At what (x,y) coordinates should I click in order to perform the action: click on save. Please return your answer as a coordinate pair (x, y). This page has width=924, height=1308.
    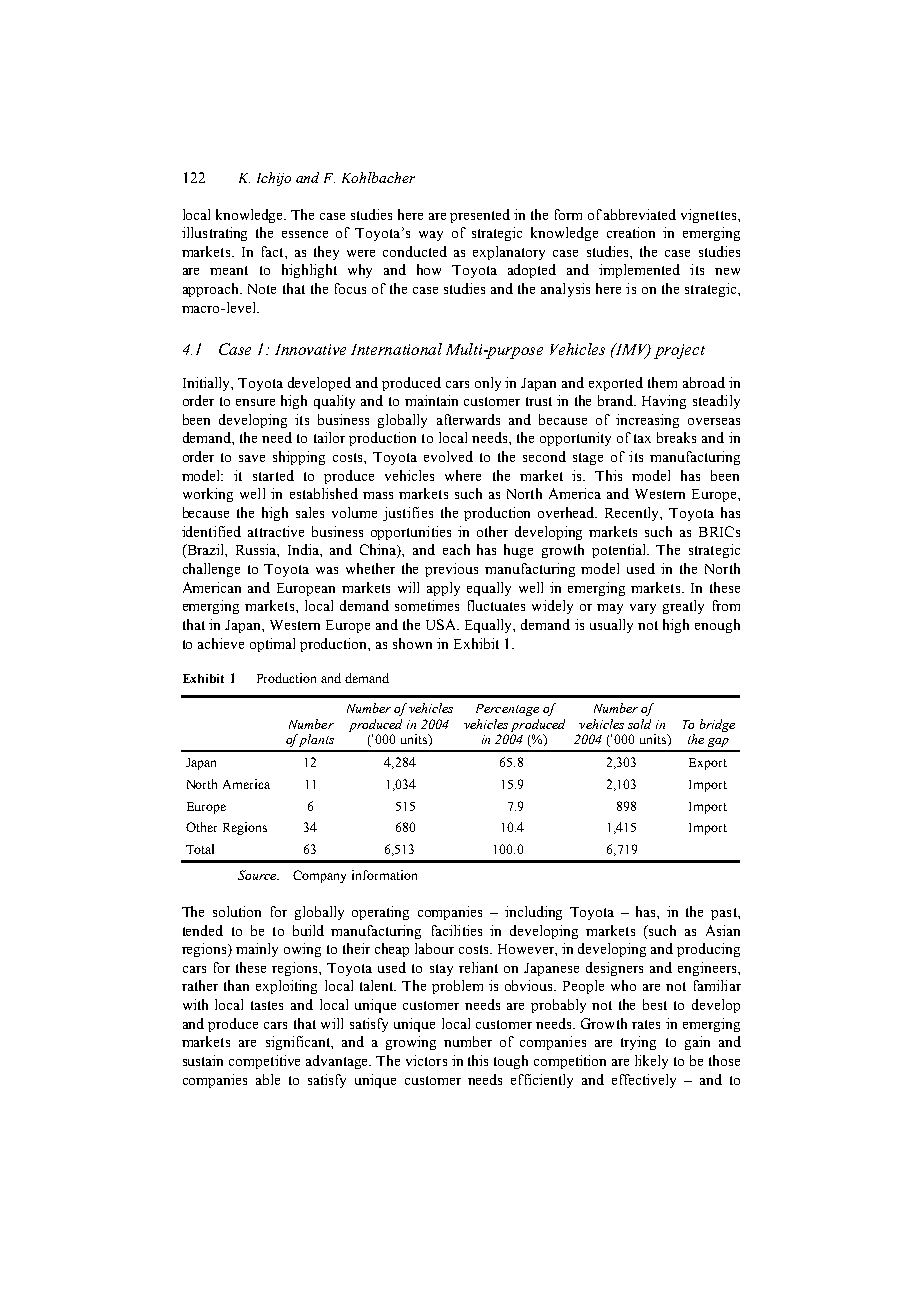
    Looking at the image, I should click on (252, 458).
